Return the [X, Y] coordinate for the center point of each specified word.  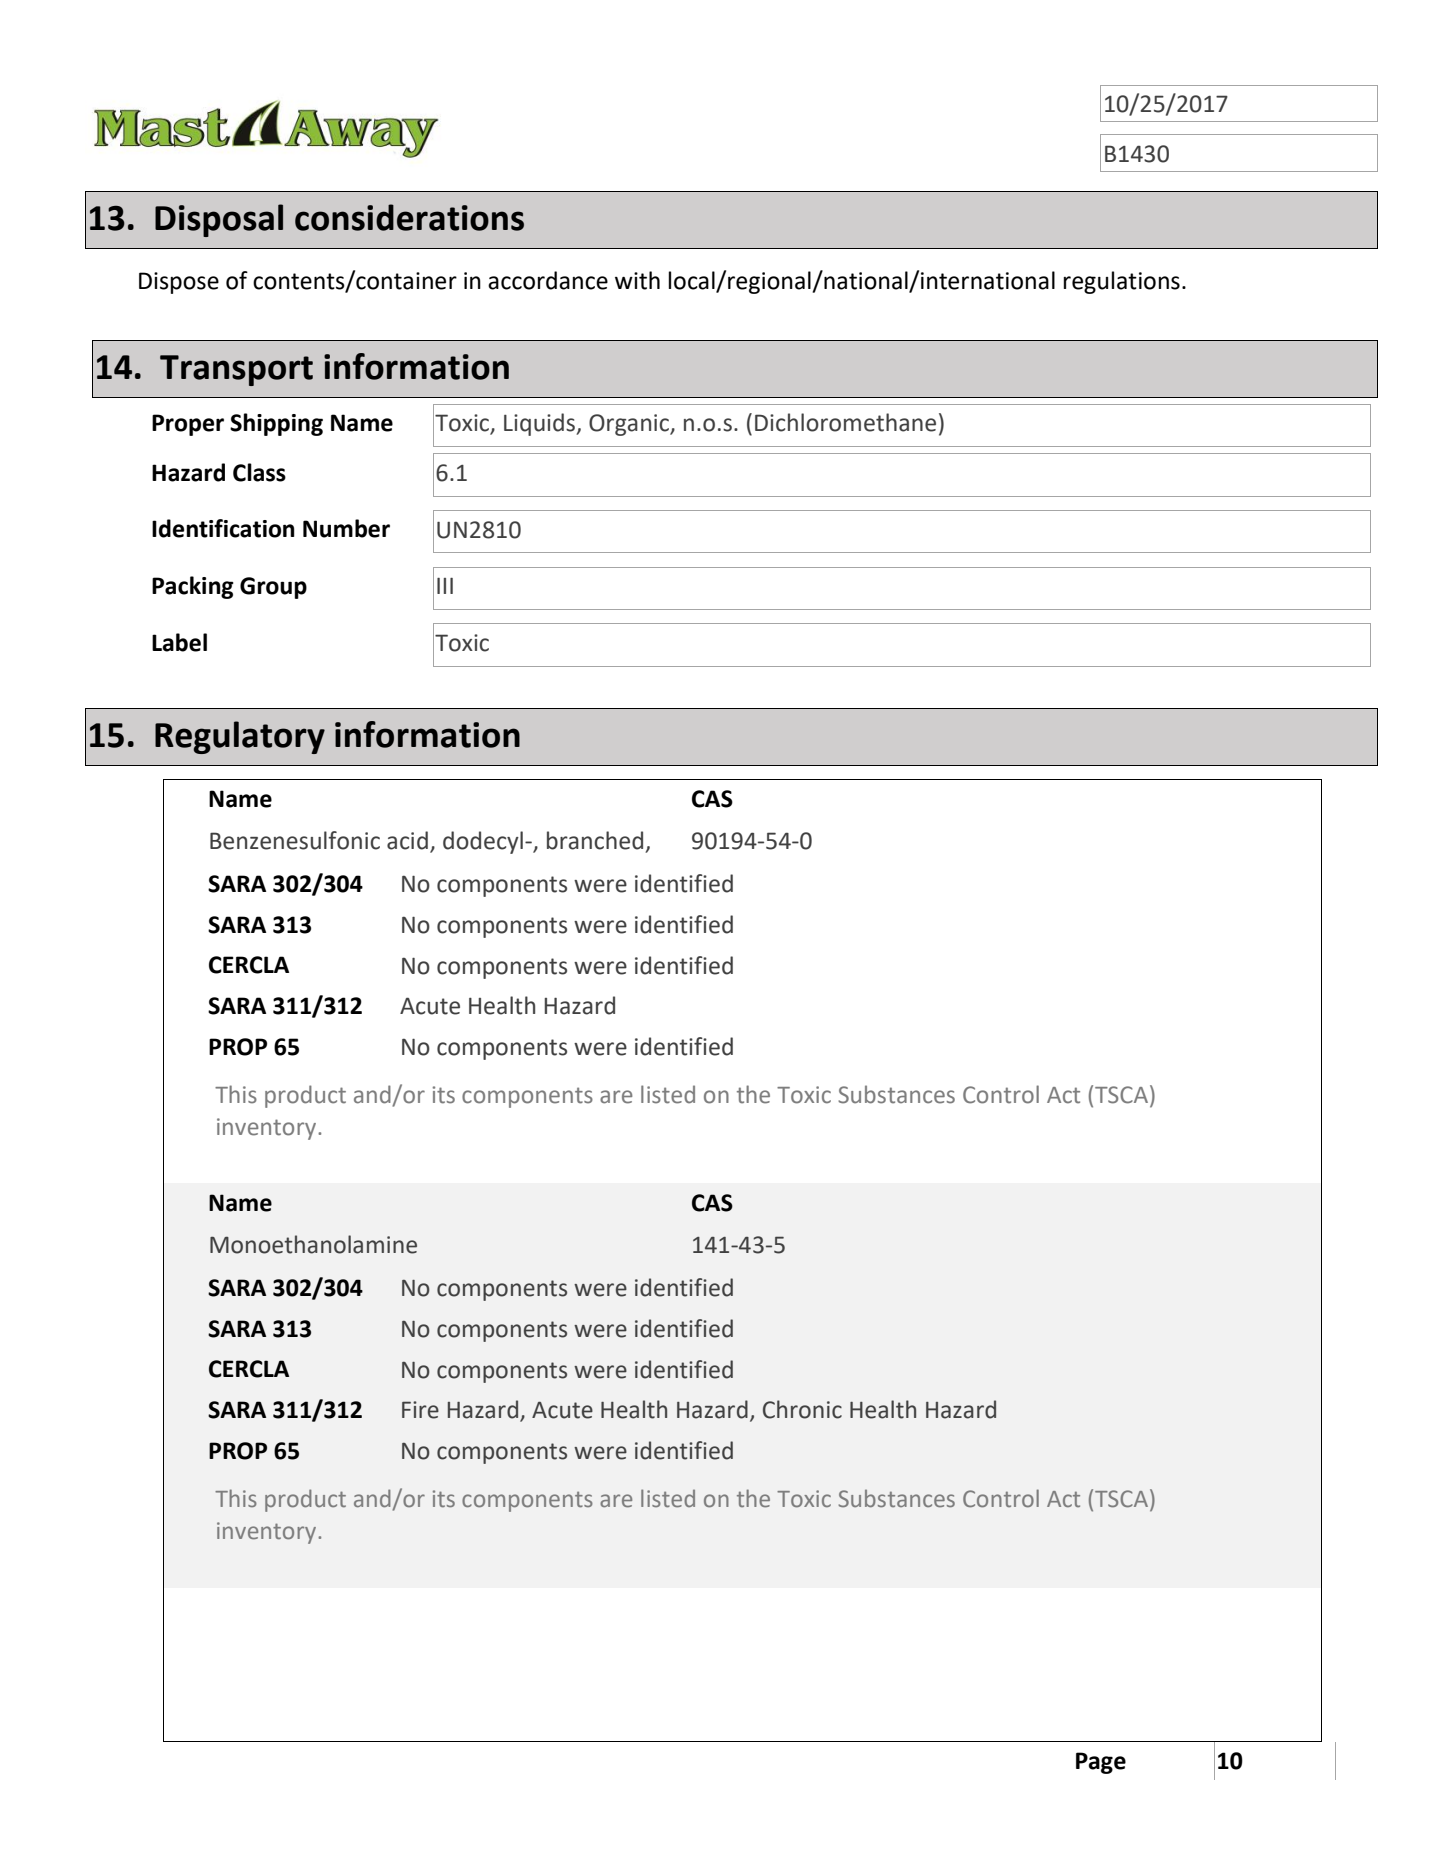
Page [1101, 1763]
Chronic [802, 1409]
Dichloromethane [845, 422]
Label [179, 642]
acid [407, 840]
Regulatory [240, 737]
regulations [1122, 282]
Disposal [219, 220]
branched [595, 840]
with [637, 280]
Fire [420, 1410]
